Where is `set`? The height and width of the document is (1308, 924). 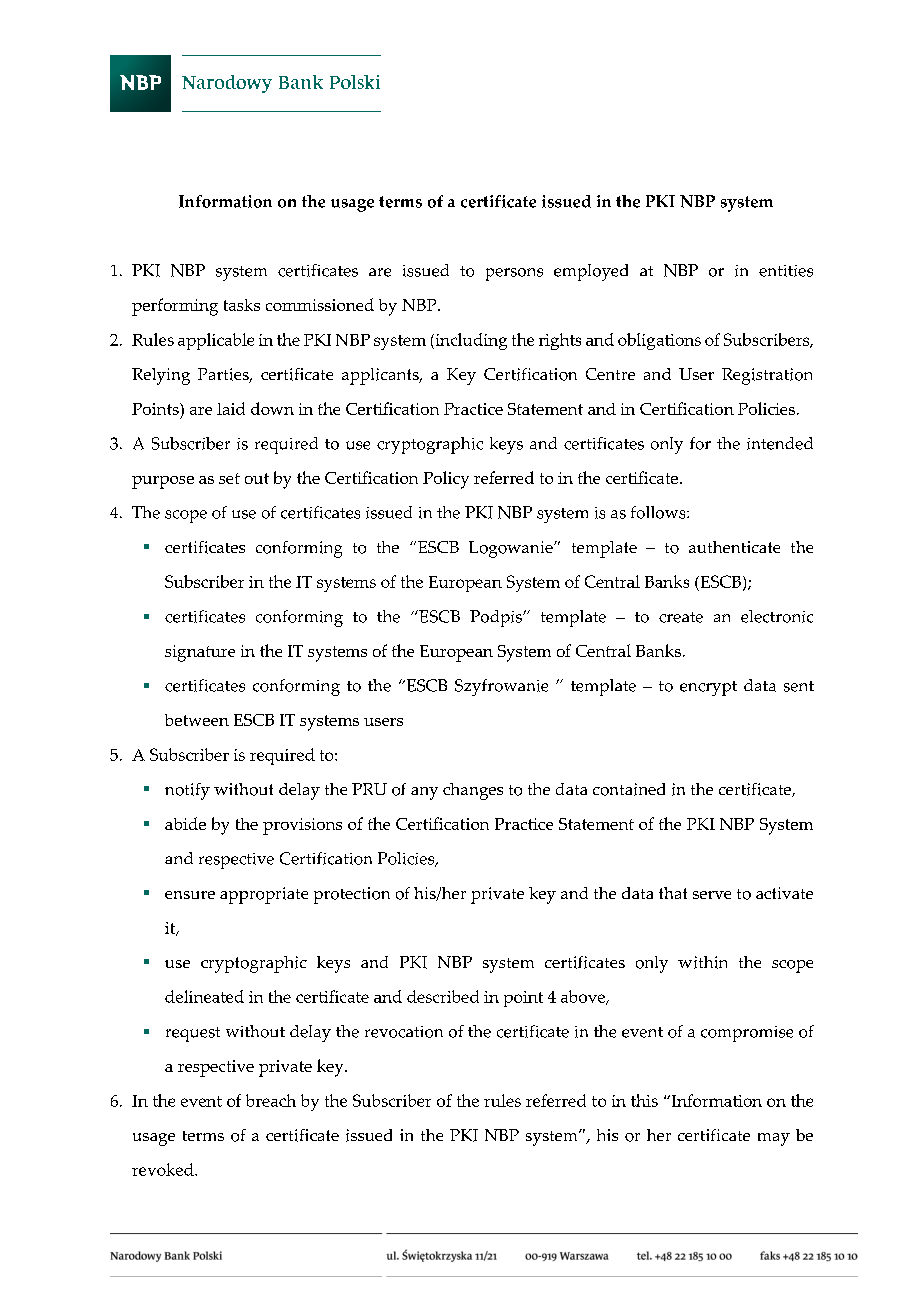 set is located at coordinates (229, 478).
